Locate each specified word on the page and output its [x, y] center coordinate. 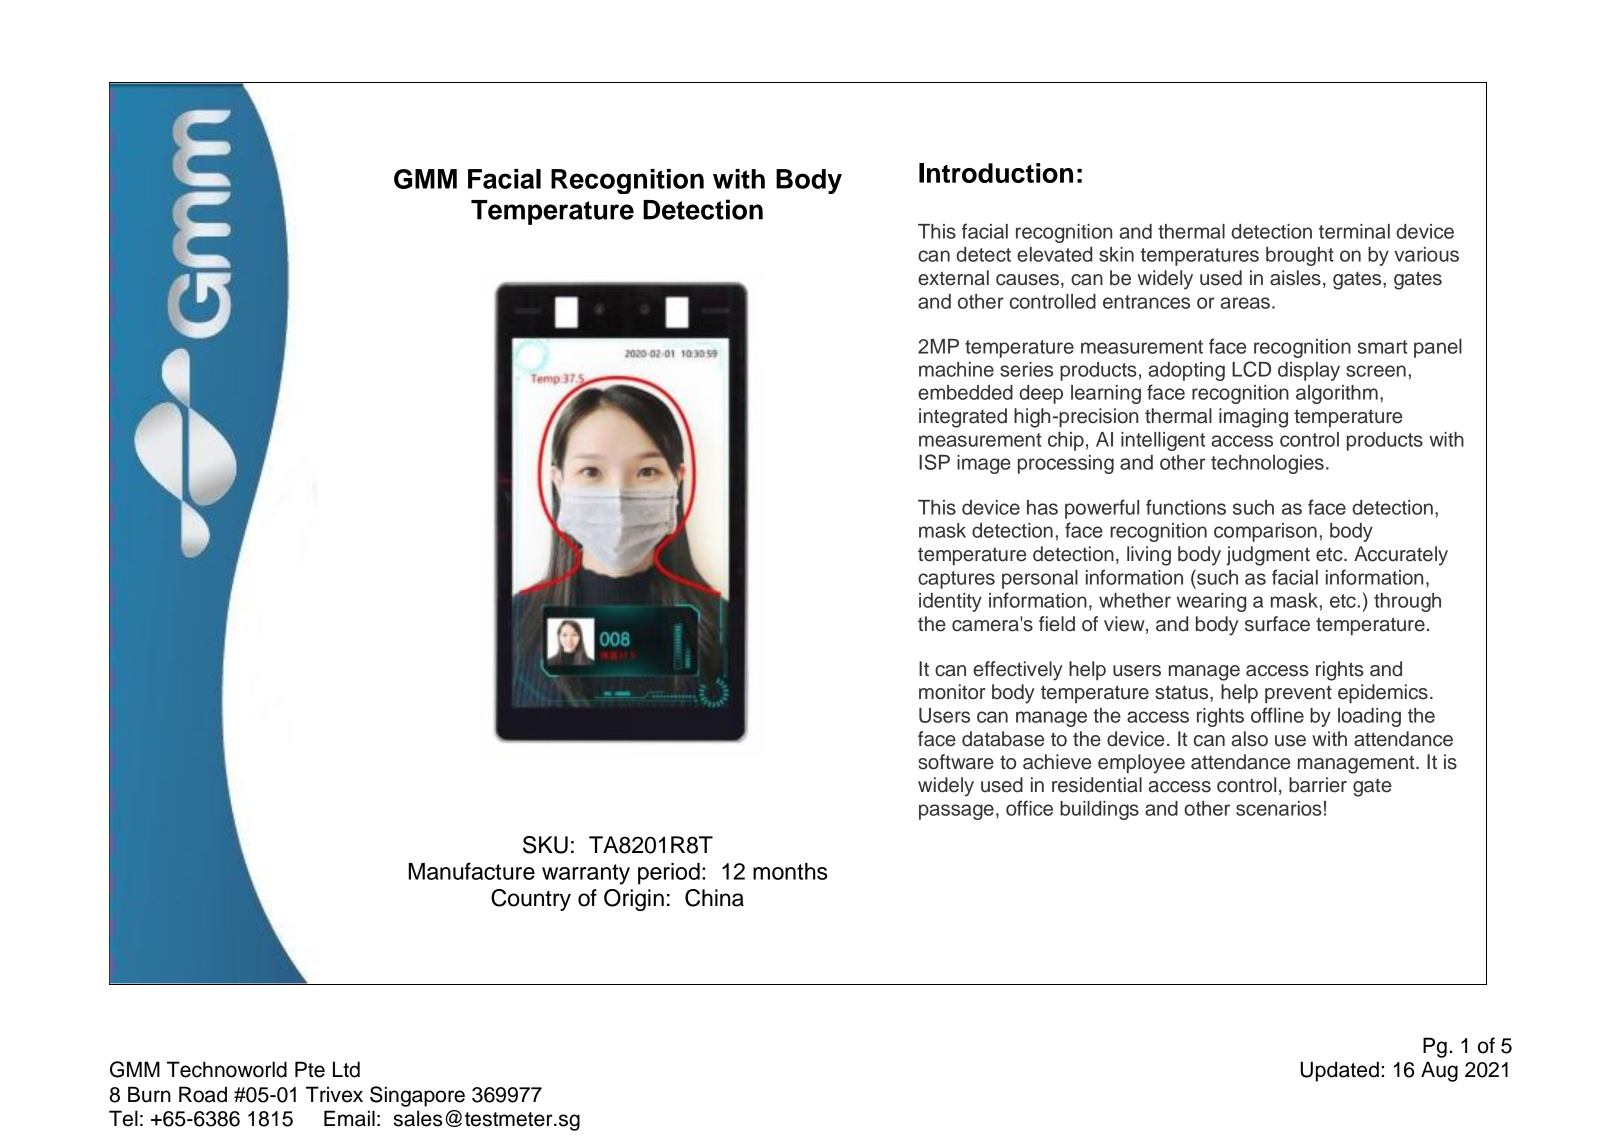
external [953, 278]
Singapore [417, 1096]
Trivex [334, 1094]
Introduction [996, 173]
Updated [1340, 1071]
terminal [1354, 231]
